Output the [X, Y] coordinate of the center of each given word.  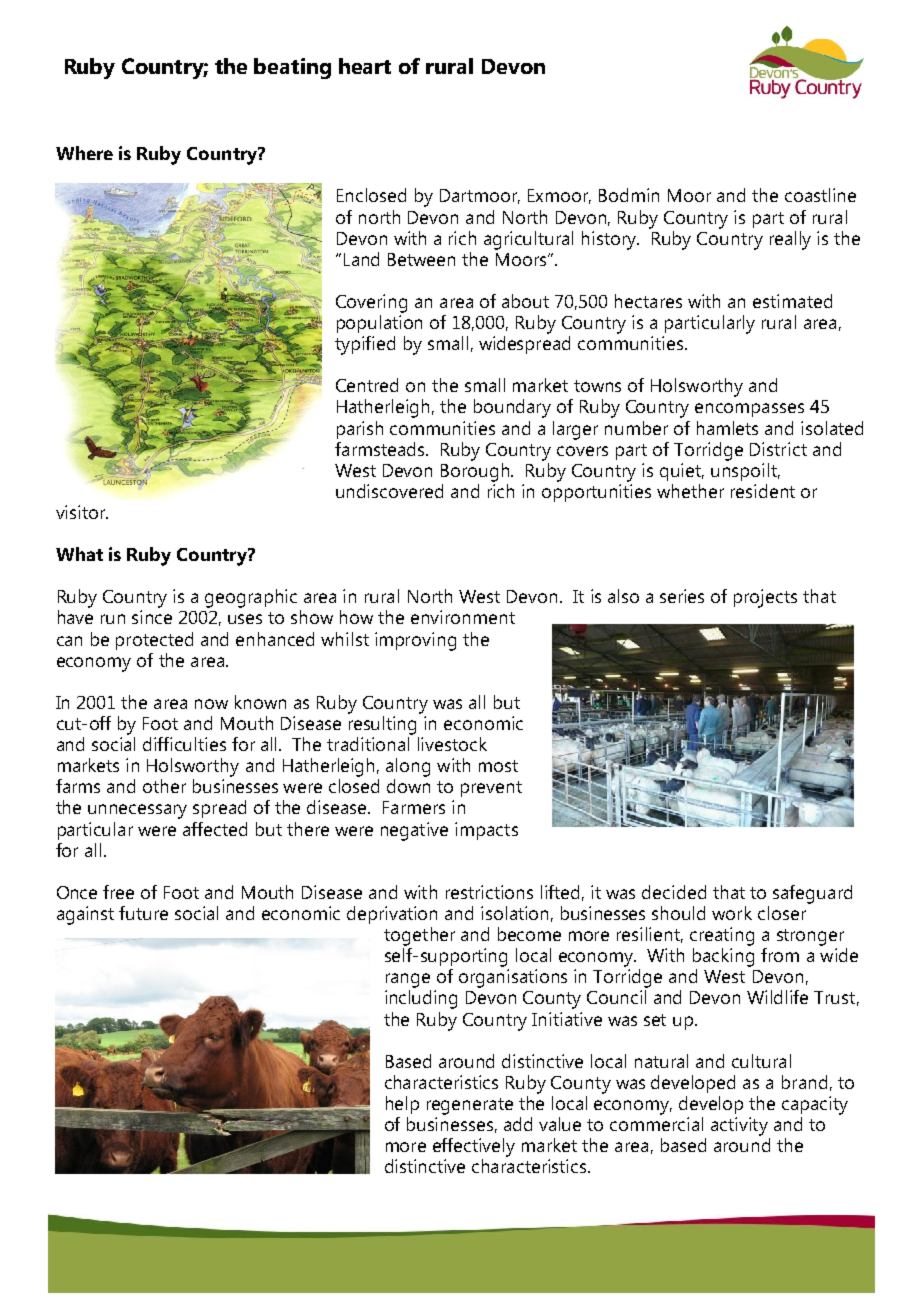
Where [84, 153]
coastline [820, 195]
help [402, 1105]
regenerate [470, 1106]
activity [739, 1126]
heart [365, 66]
